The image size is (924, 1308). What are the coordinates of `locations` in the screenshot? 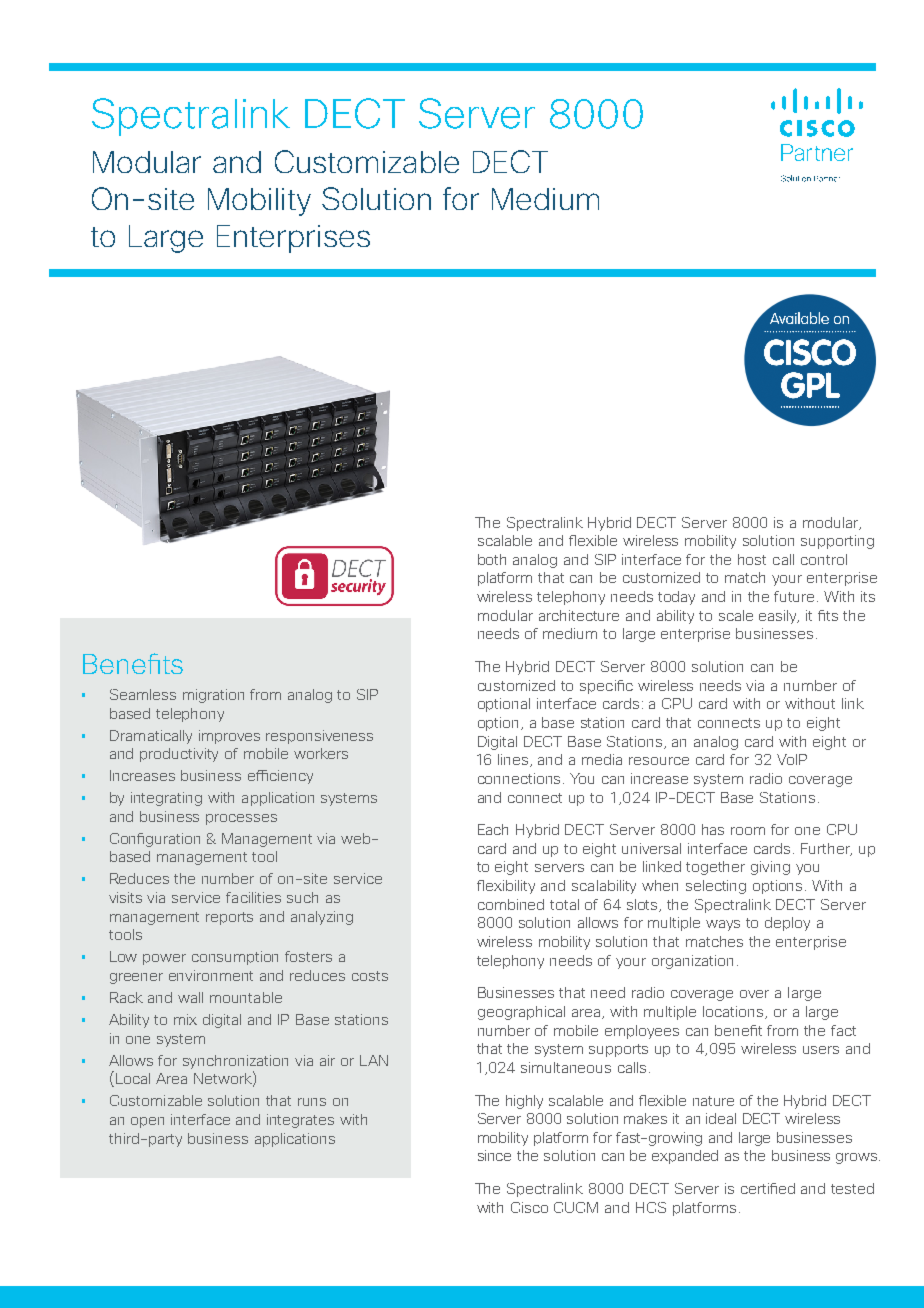 It's located at (734, 1012).
